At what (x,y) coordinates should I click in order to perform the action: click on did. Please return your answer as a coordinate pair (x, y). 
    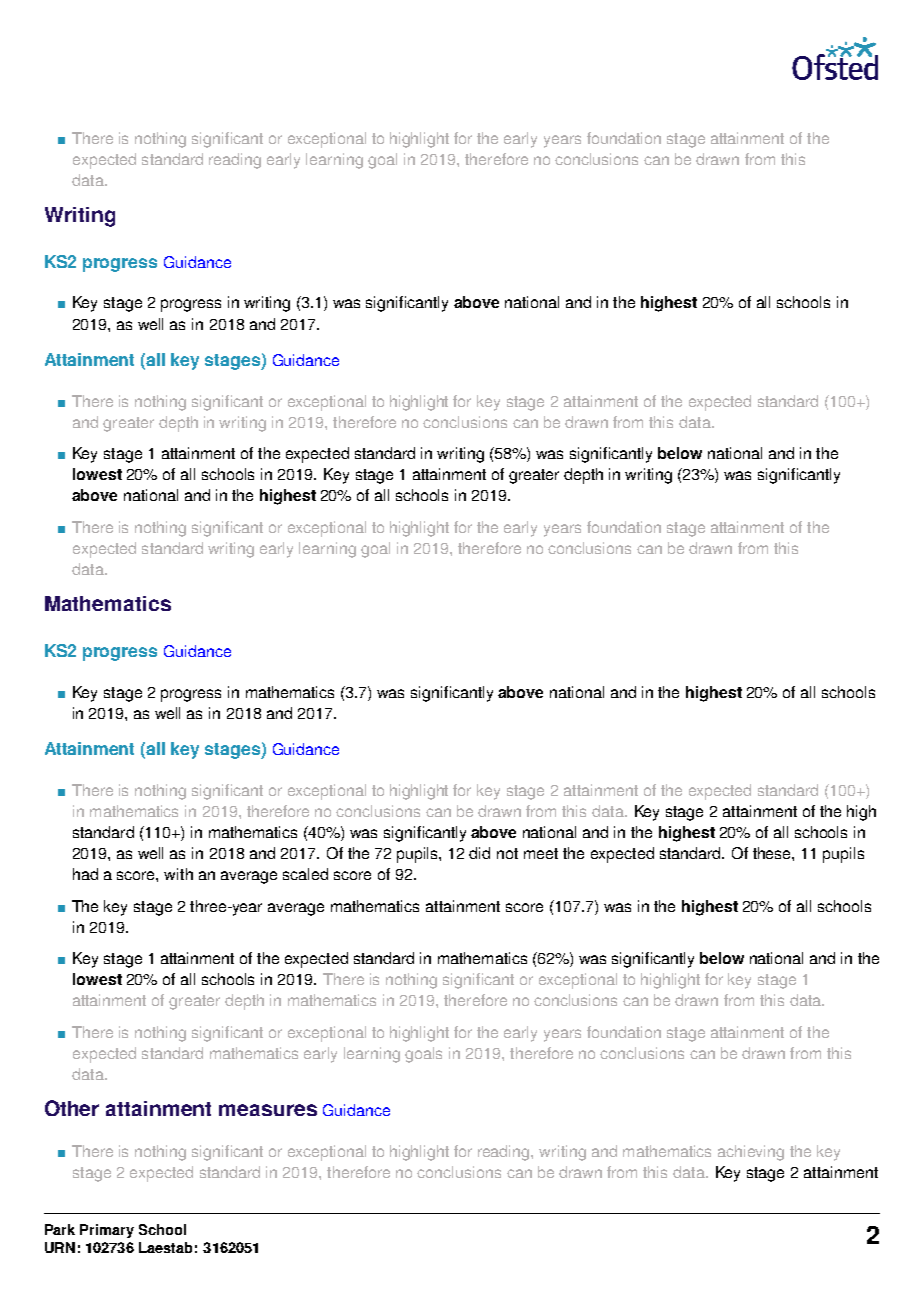
    Looking at the image, I should click on (479, 853).
